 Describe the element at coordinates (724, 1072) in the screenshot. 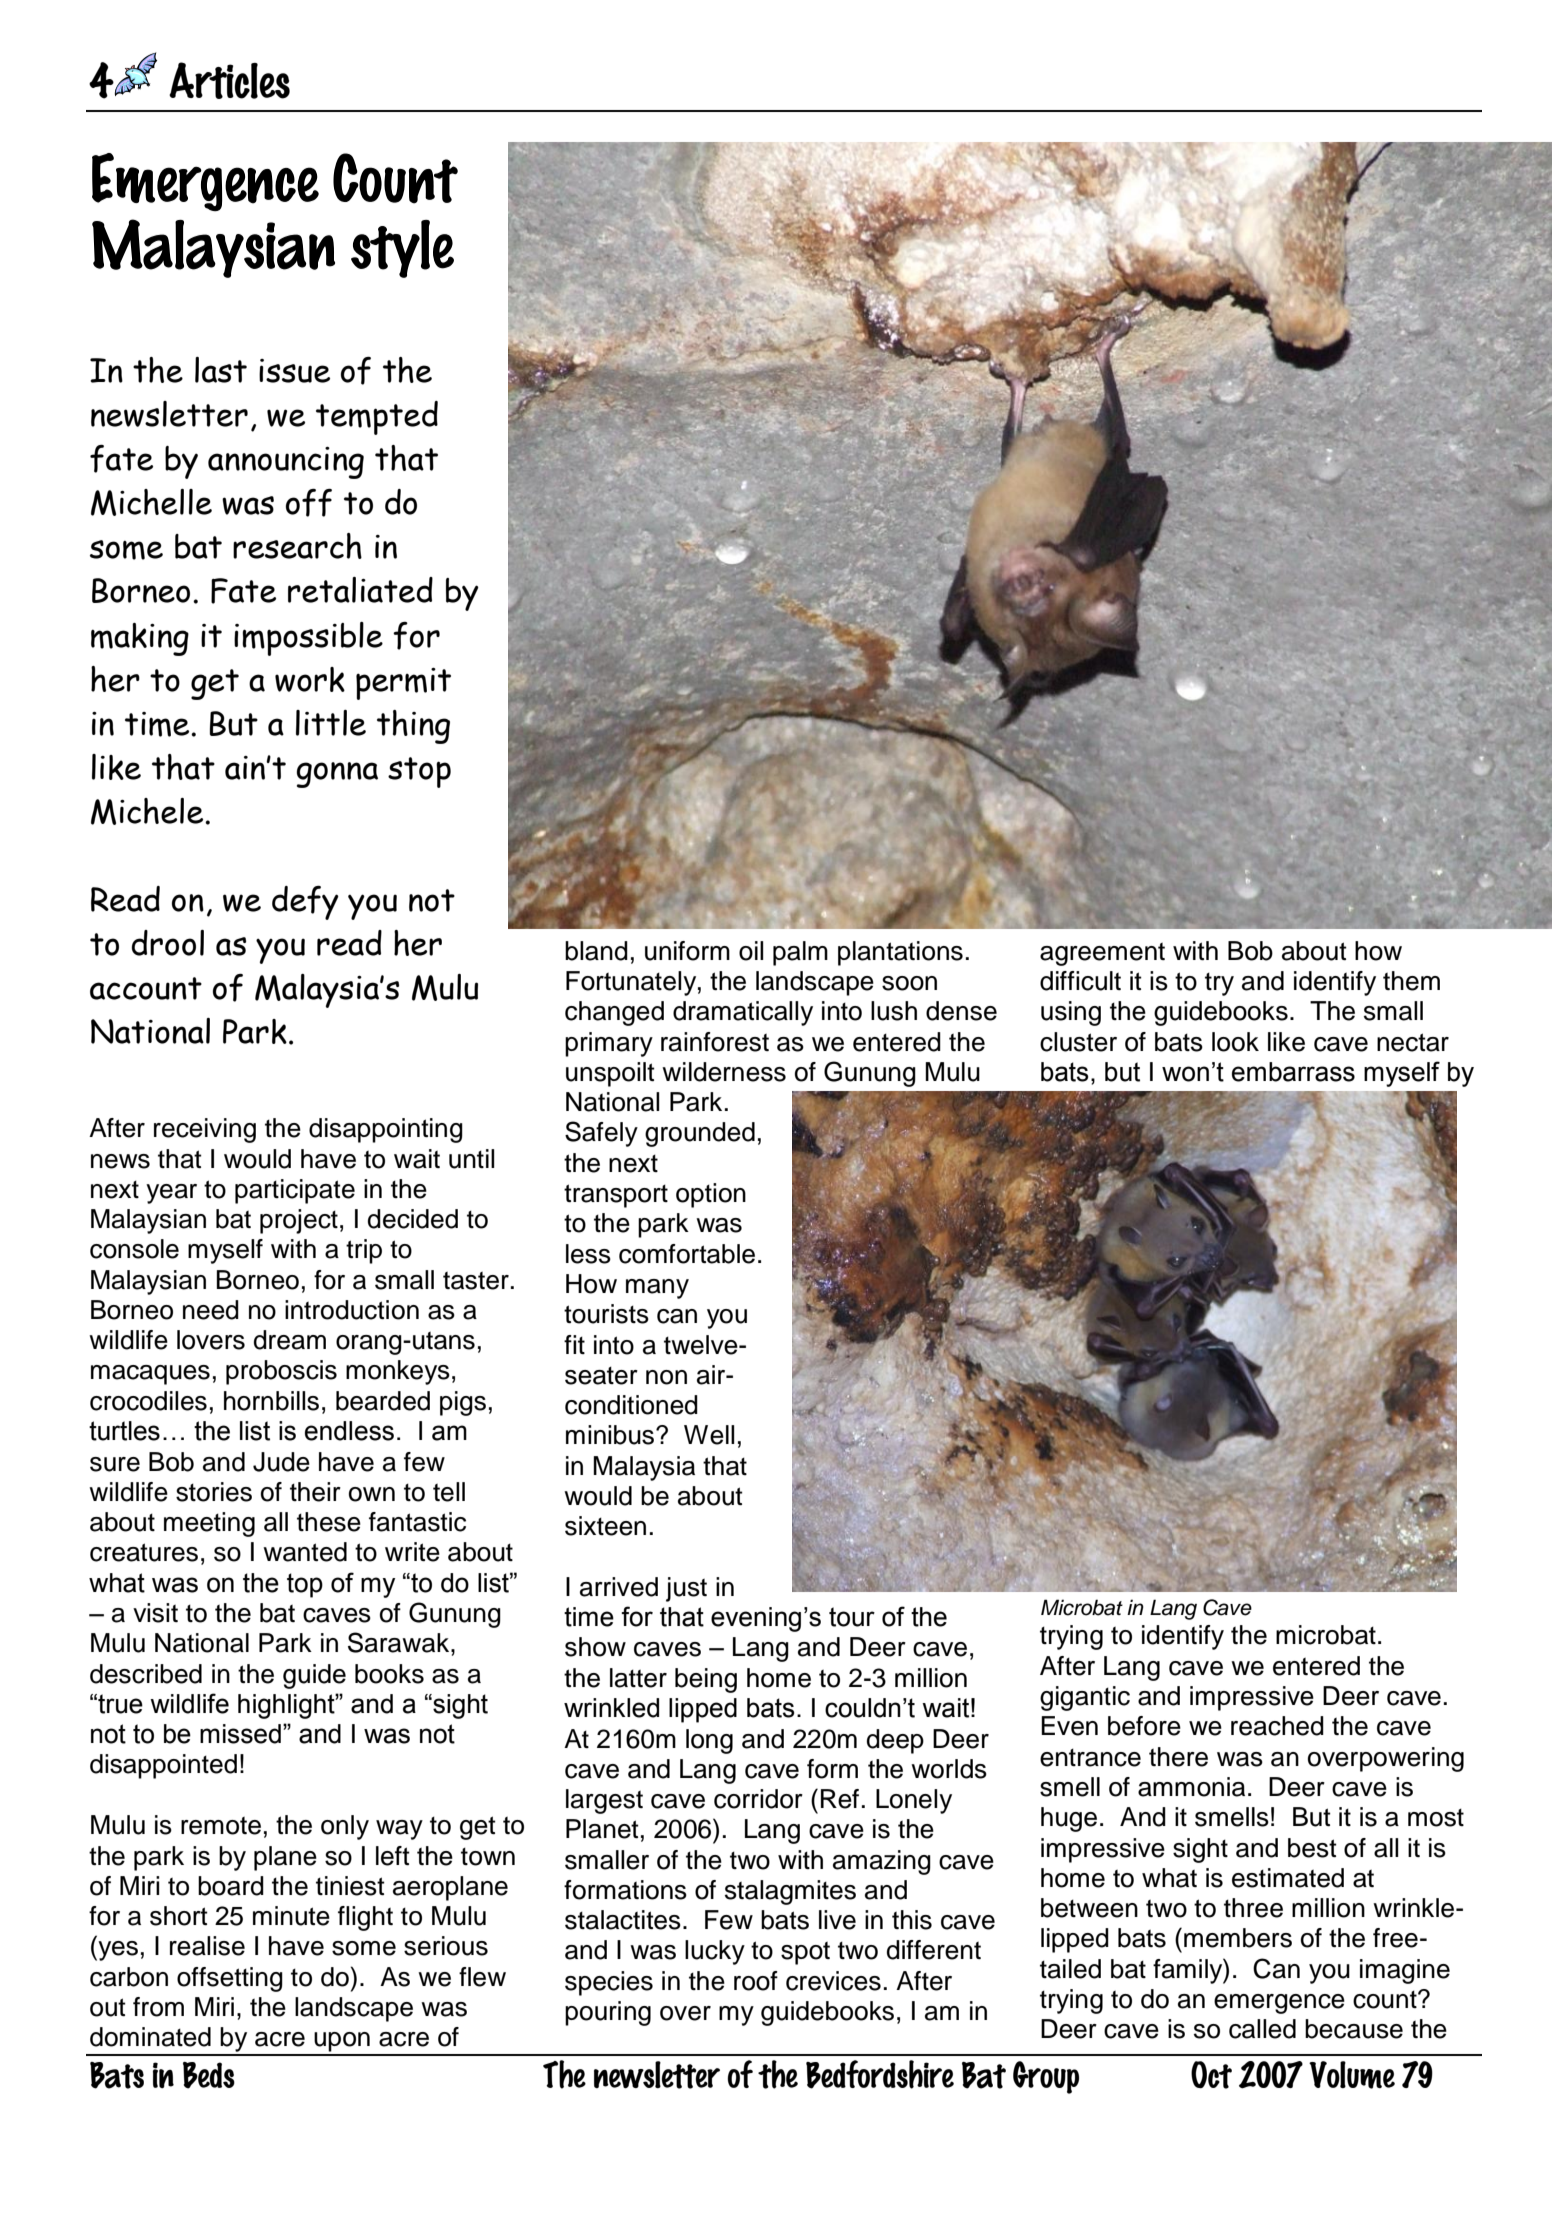

I see `wilderness` at that location.
